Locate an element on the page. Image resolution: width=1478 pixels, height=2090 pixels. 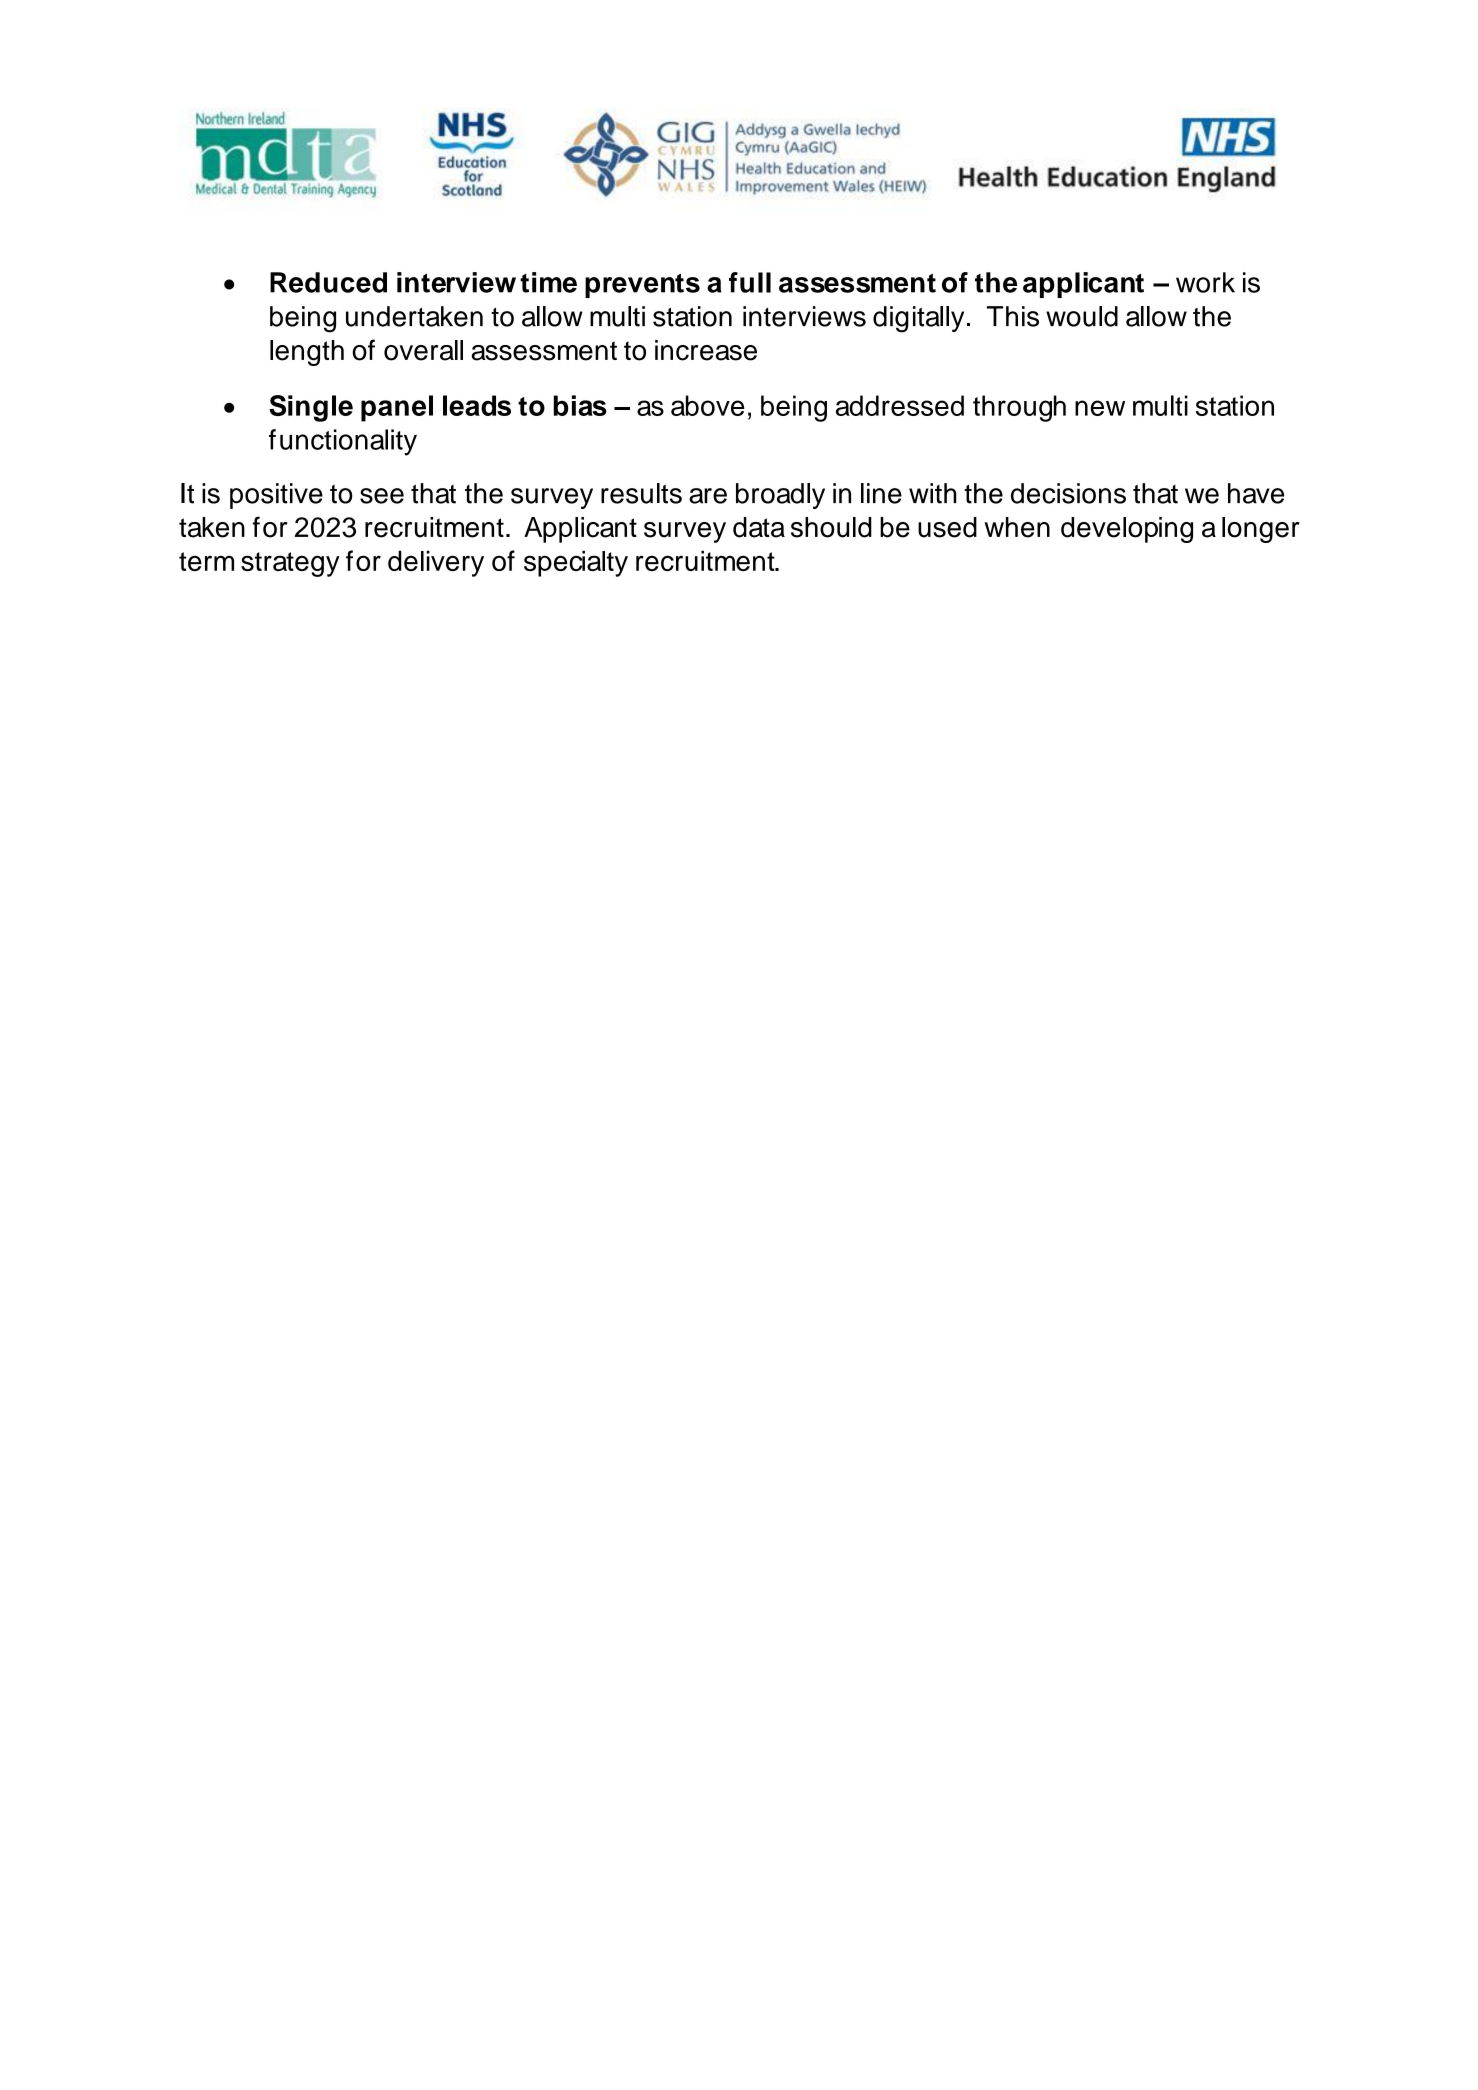
work is located at coordinates (1205, 282).
